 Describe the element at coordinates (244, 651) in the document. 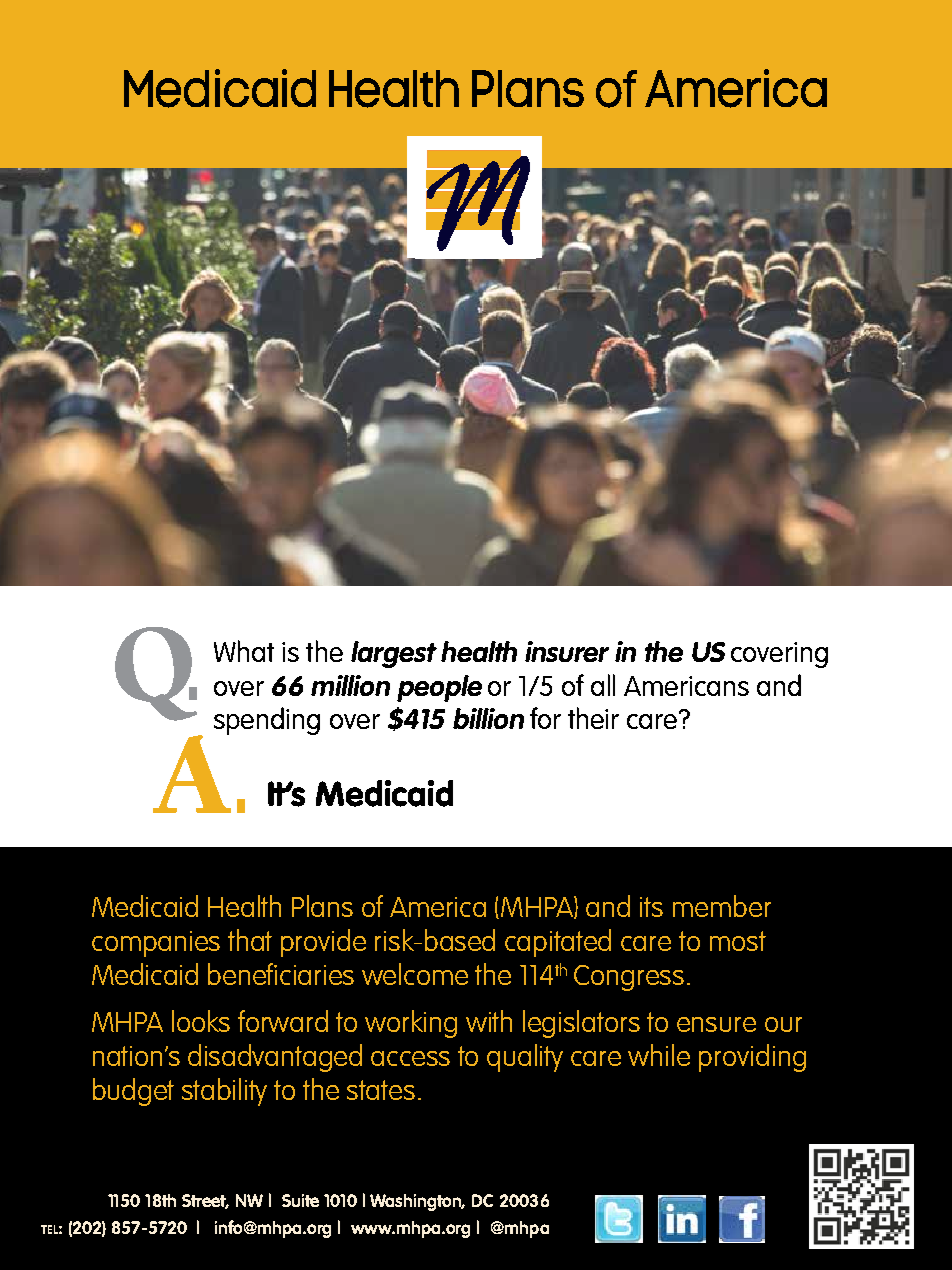

I see `What` at that location.
